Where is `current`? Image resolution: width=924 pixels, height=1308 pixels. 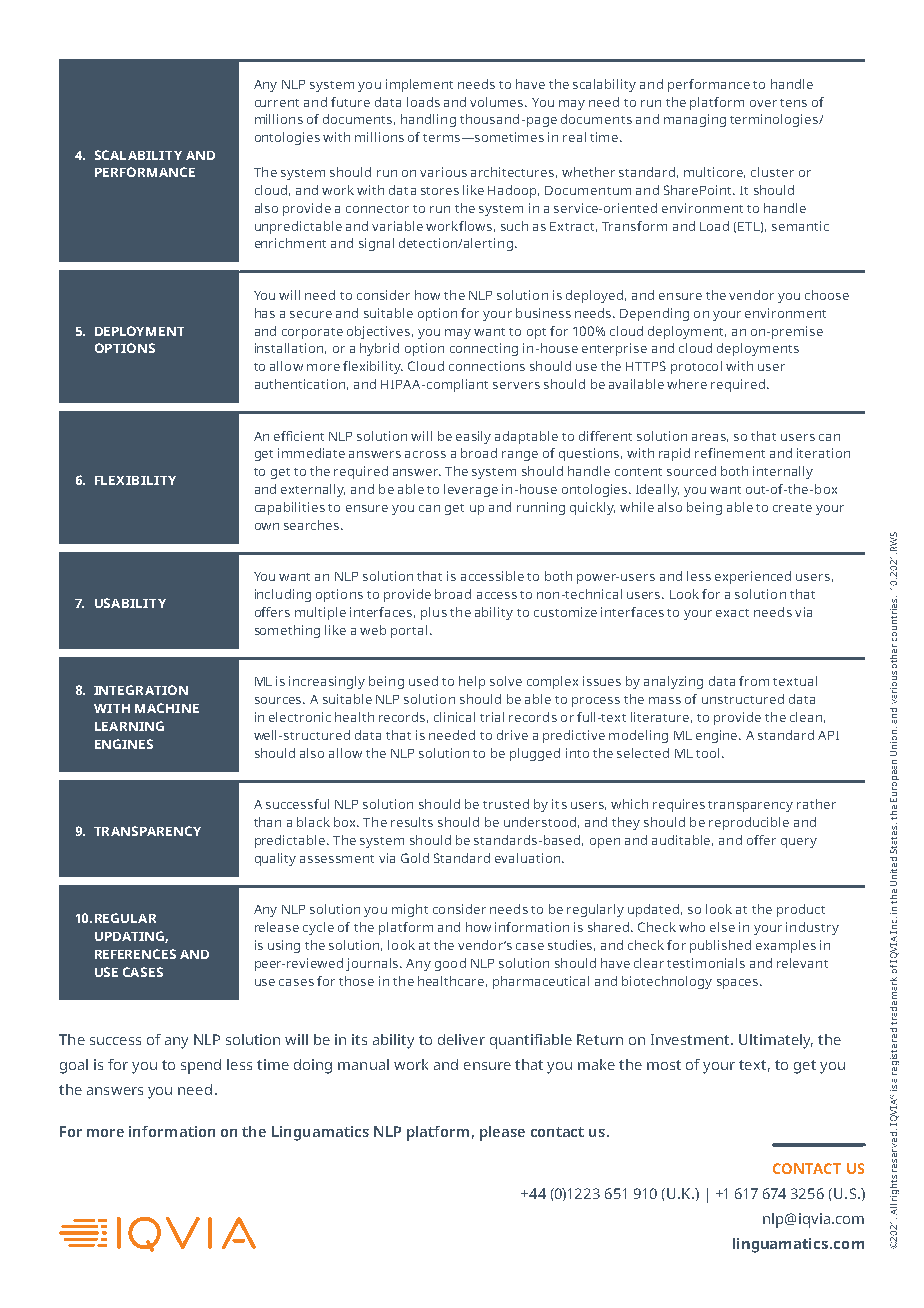
current is located at coordinates (277, 103).
